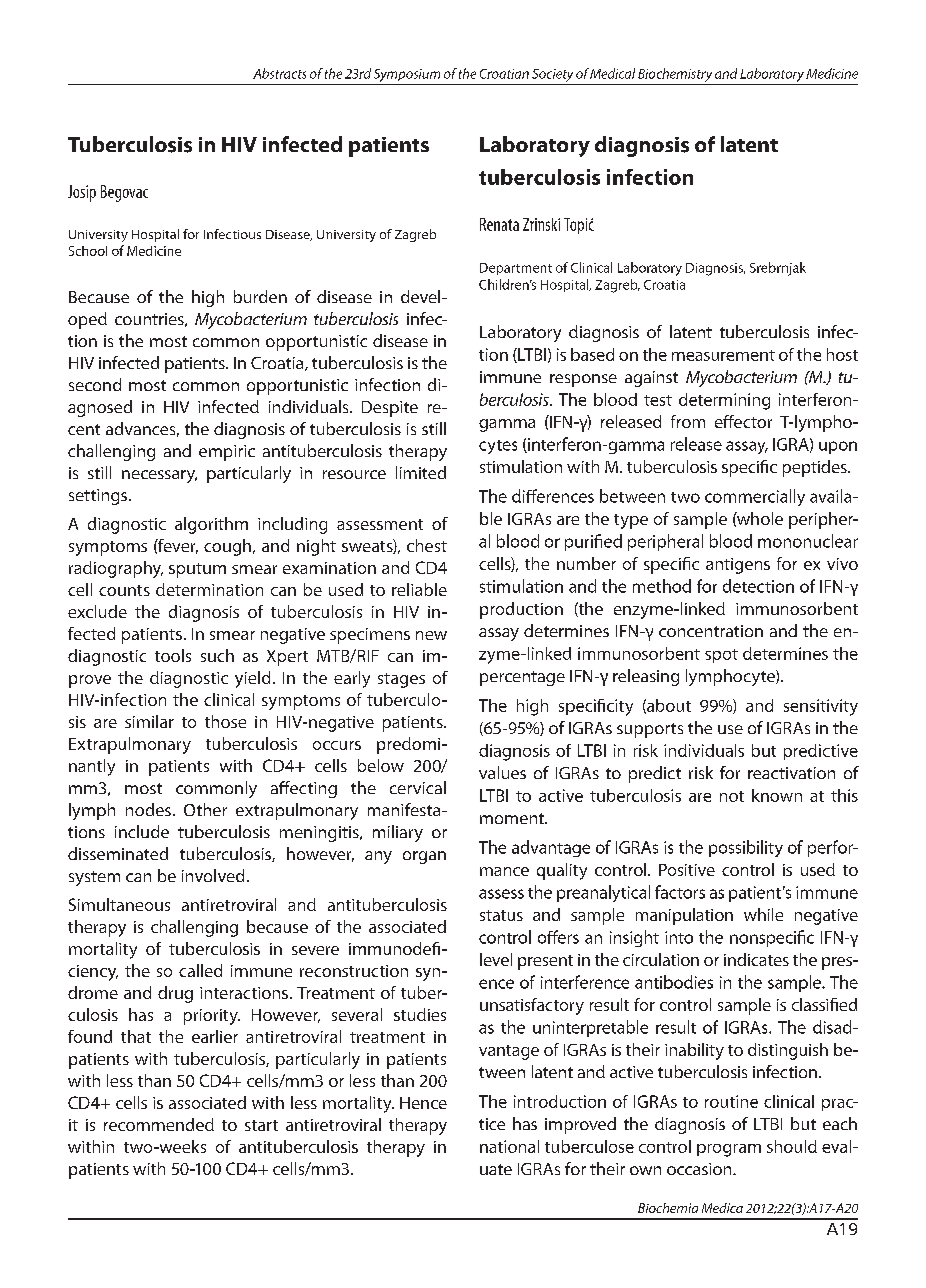  What do you see at coordinates (729, 1150) in the screenshot?
I see `program` at bounding box center [729, 1150].
